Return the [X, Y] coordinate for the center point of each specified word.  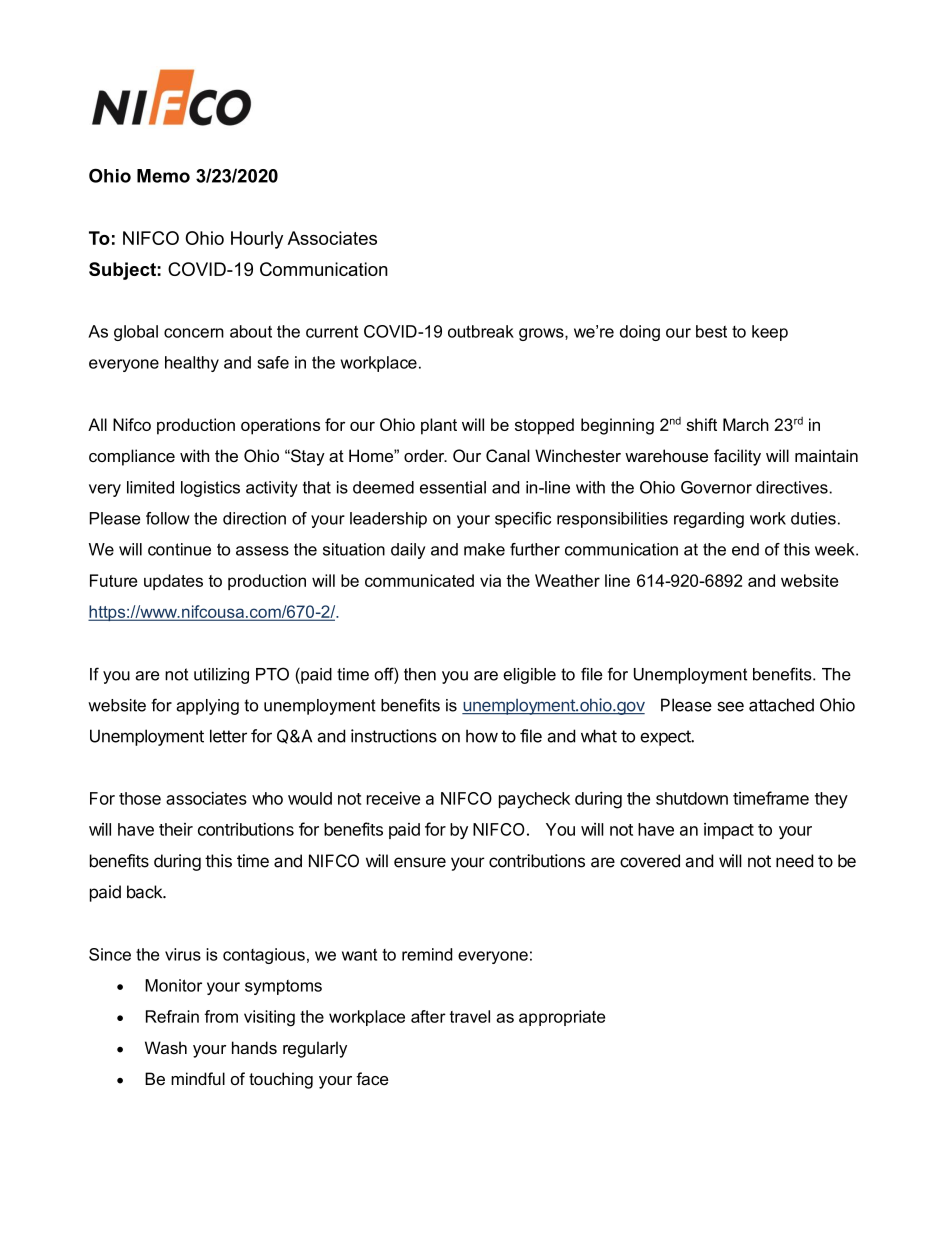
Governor [716, 487]
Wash [166, 1047]
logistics [210, 489]
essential [453, 487]
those [140, 798]
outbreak [481, 331]
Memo [163, 176]
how [482, 736]
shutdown [692, 798]
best [711, 331]
